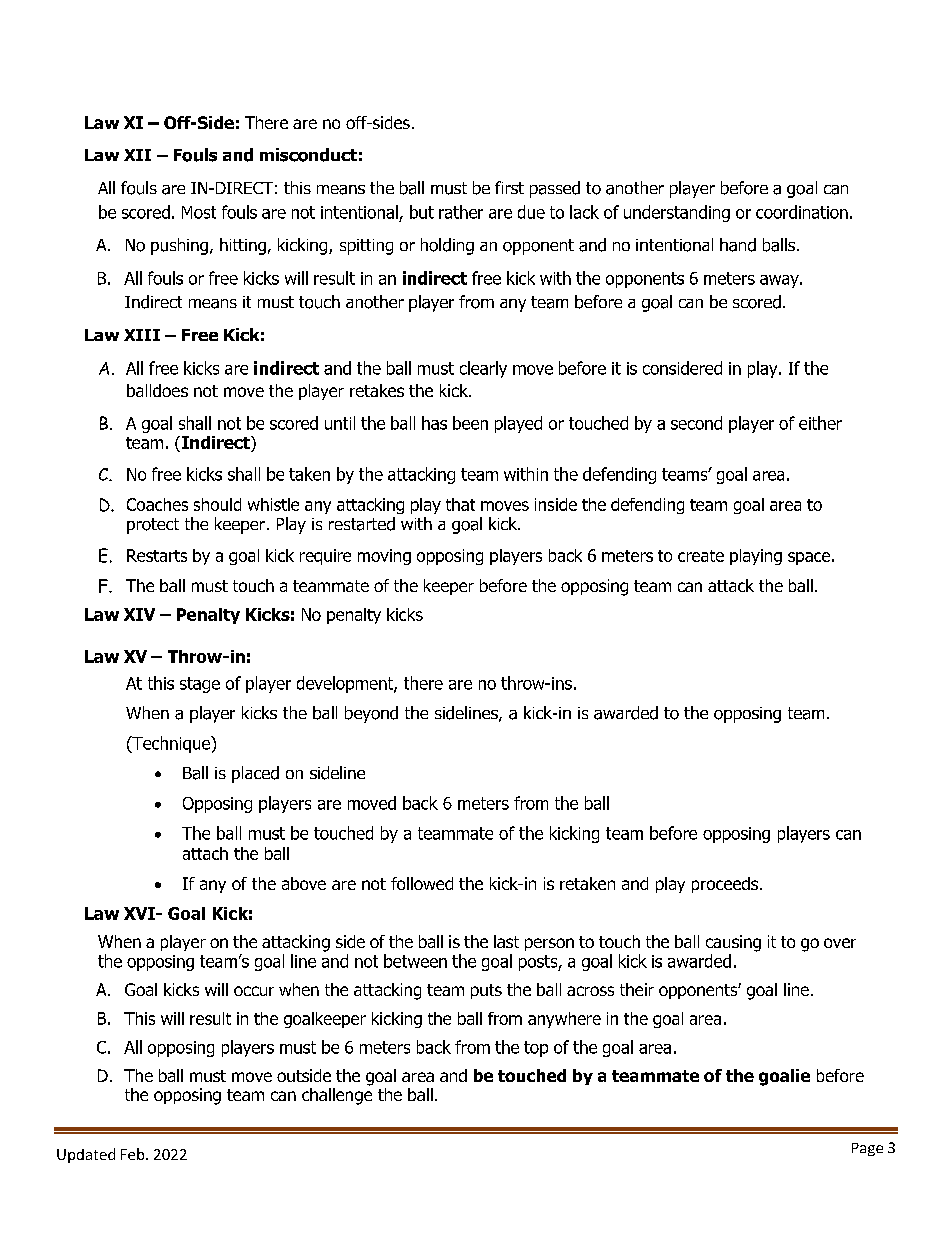 Image resolution: width=952 pixels, height=1233 pixels. Describe the element at coordinates (470, 423) in the screenshot. I see `been` at that location.
